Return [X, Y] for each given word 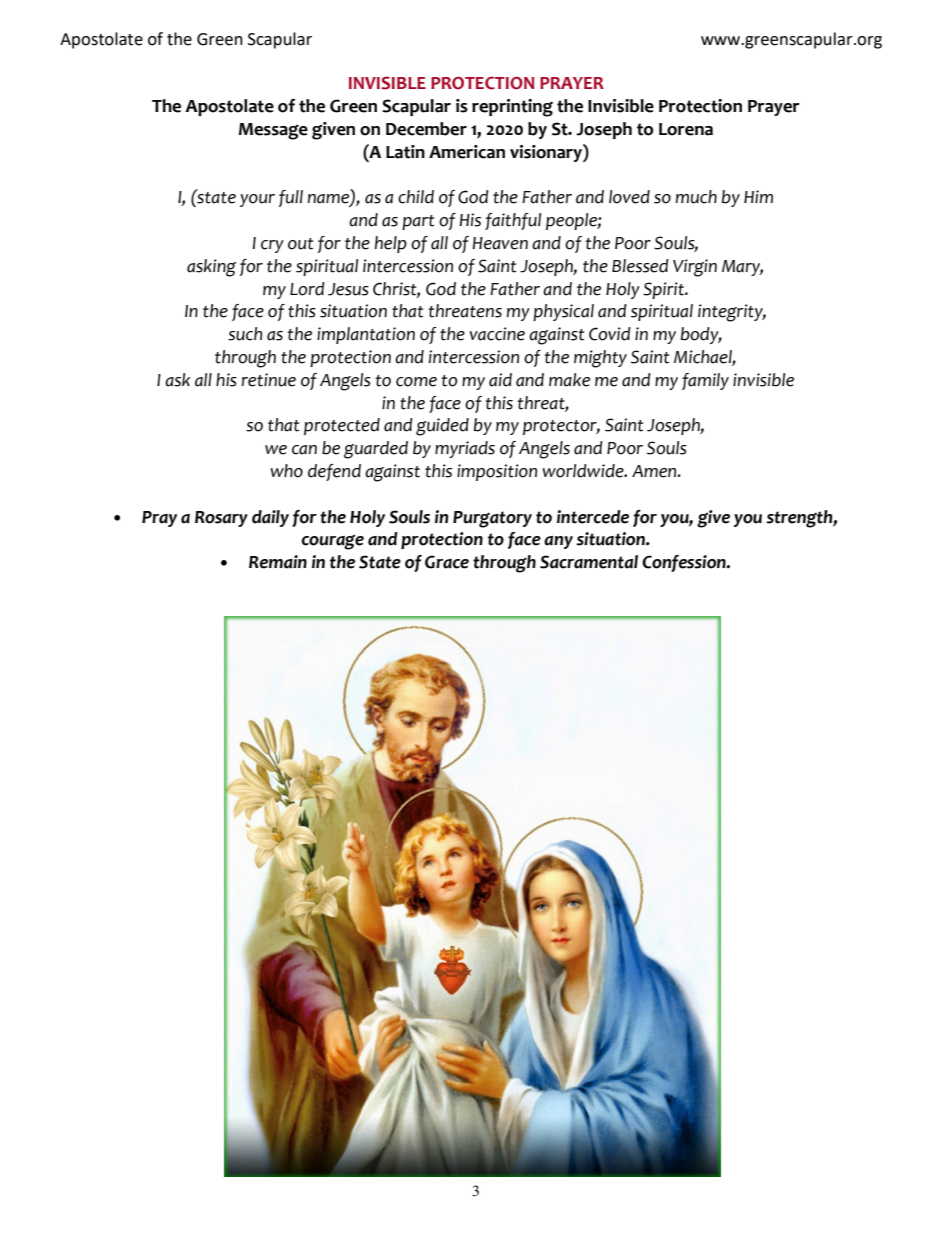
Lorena [686, 129]
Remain [278, 562]
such [245, 334]
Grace [447, 562]
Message [273, 131]
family [705, 381]
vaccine [497, 334]
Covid [610, 334]
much [696, 197]
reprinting [512, 108]
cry [272, 246]
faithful [513, 221]
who [287, 471]
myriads [465, 449]
